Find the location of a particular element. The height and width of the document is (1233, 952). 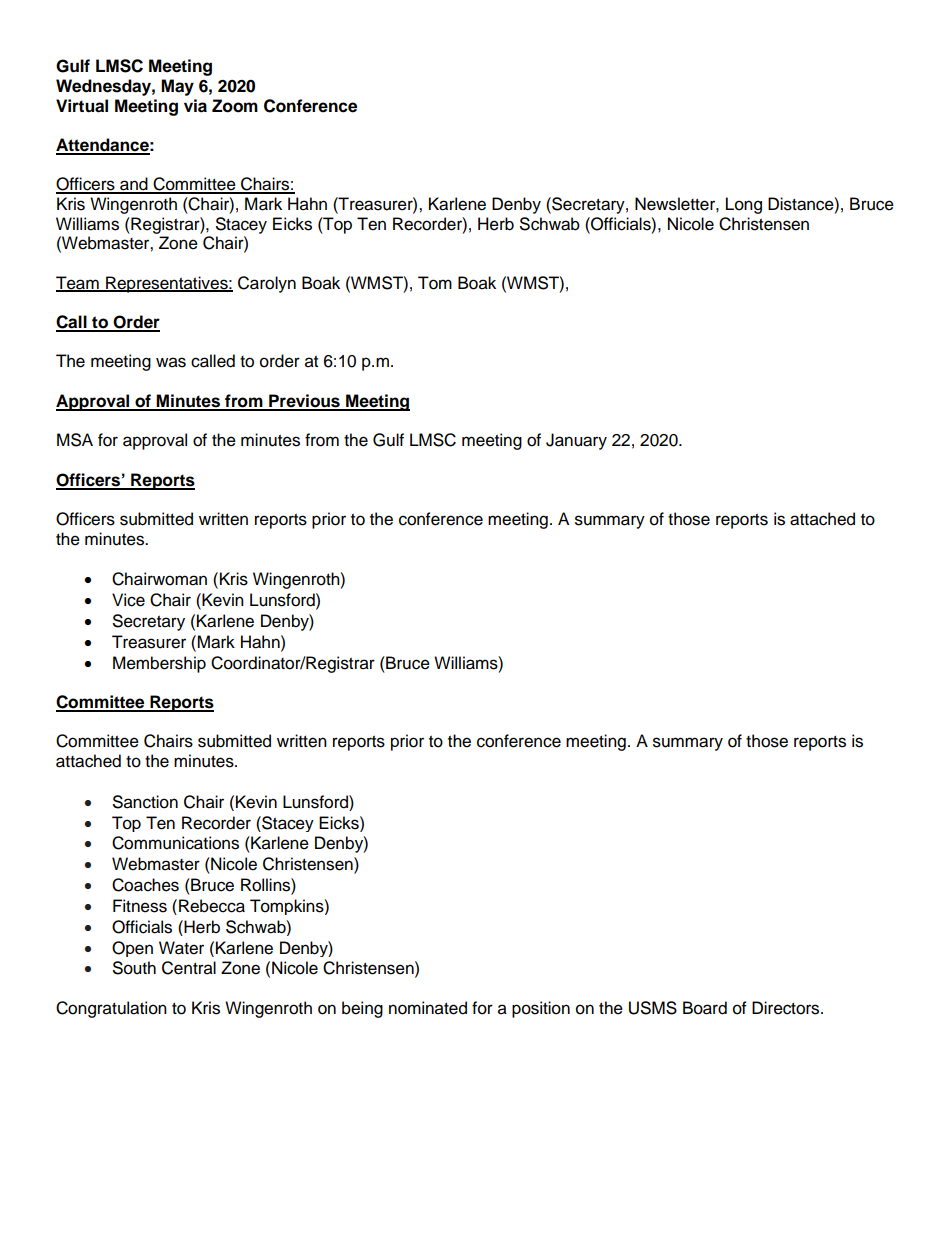

Zoom is located at coordinates (235, 106).
